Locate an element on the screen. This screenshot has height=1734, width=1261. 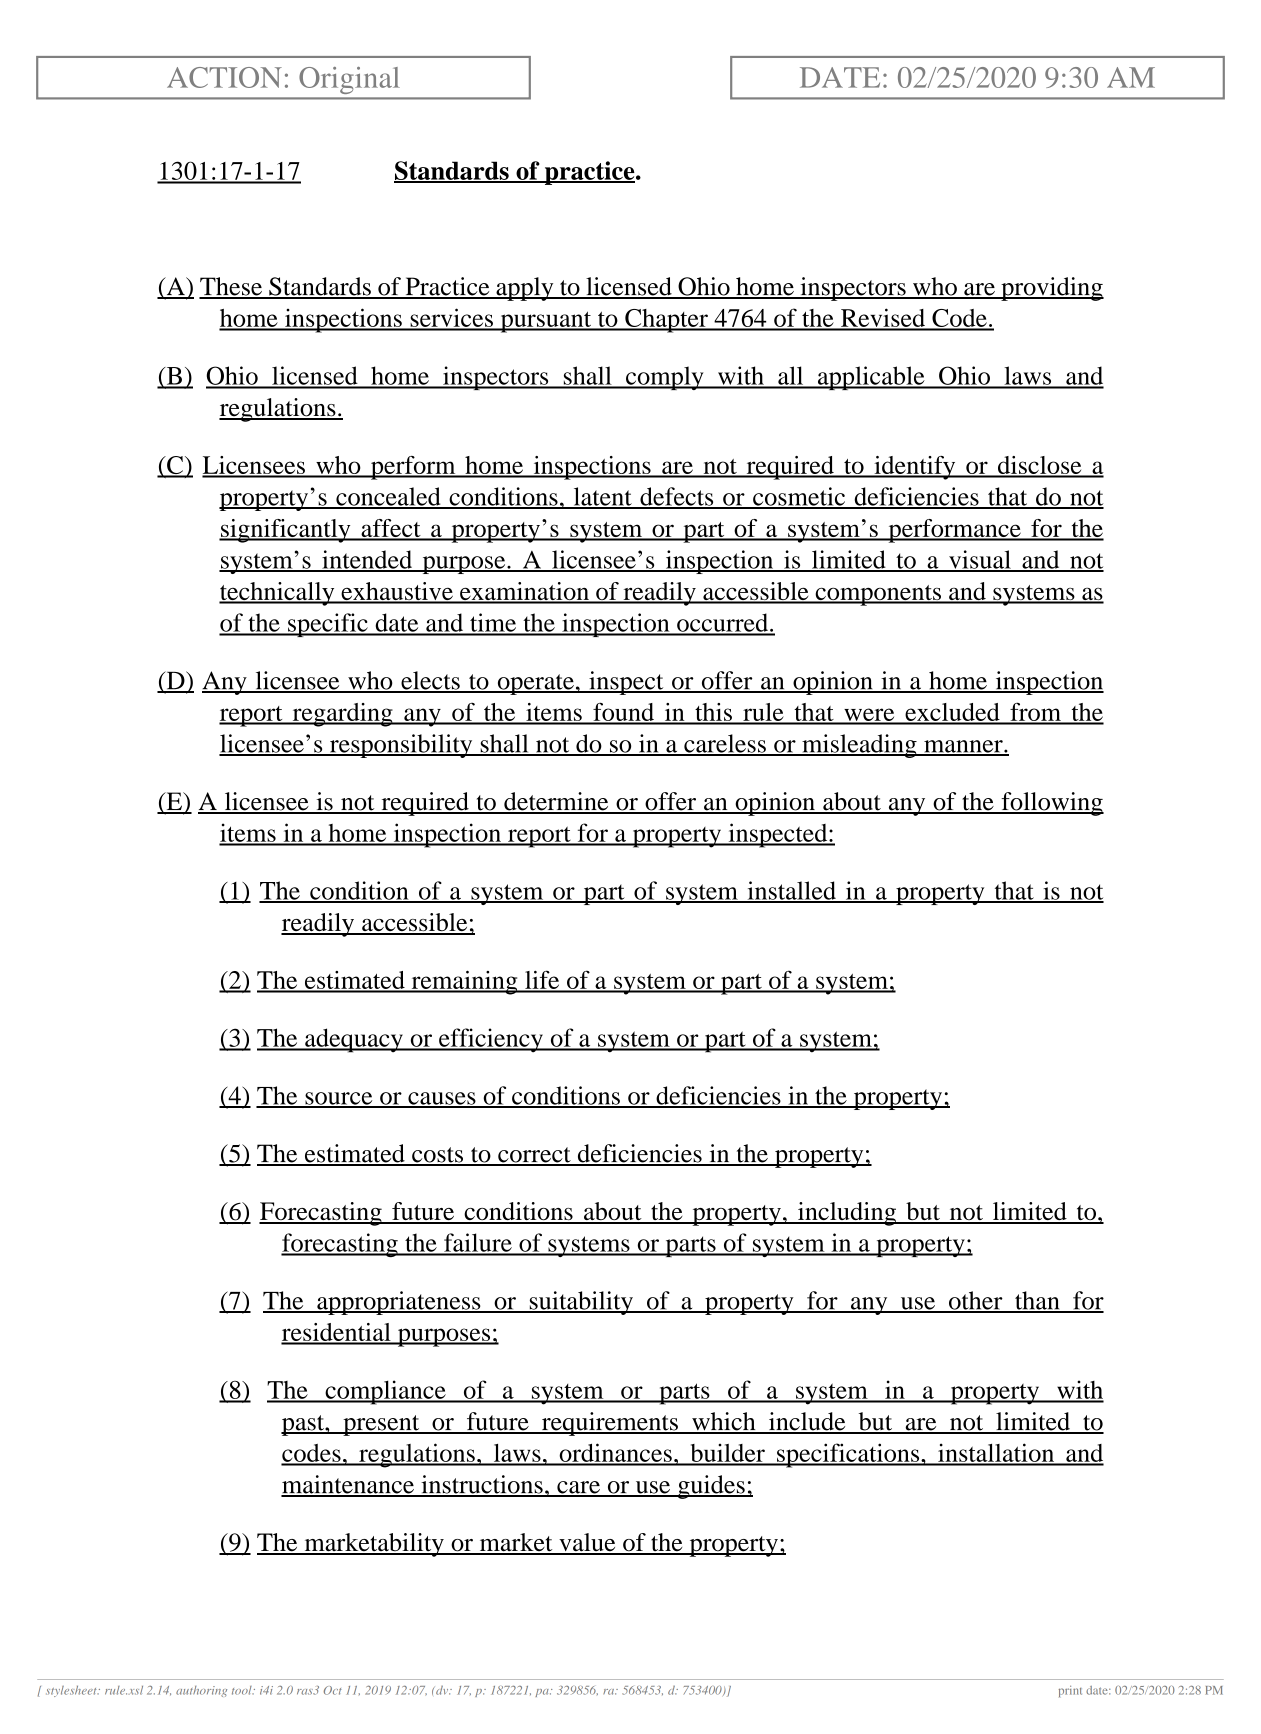
apply is located at coordinates (525, 289).
